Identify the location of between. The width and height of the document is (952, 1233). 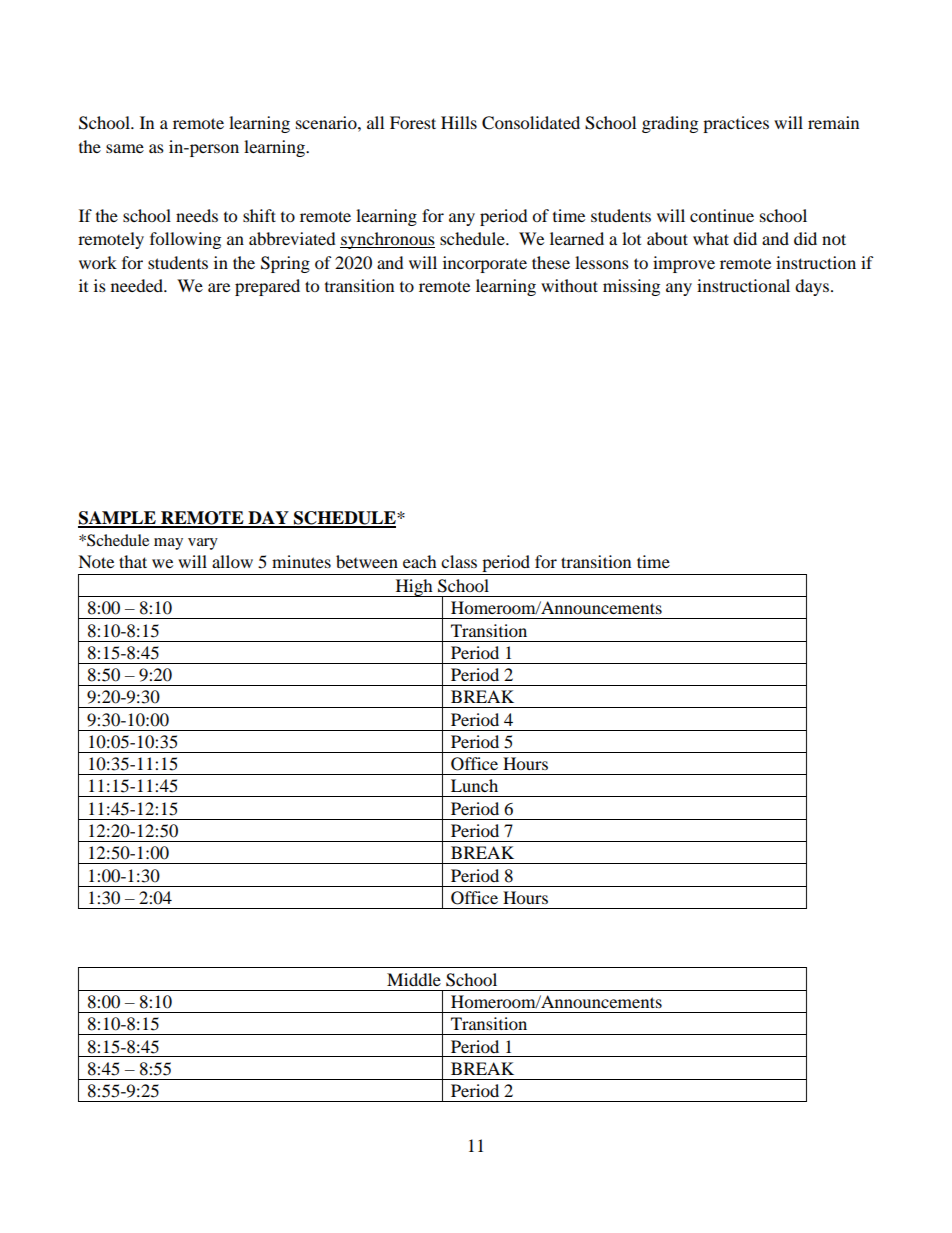
(367, 561).
